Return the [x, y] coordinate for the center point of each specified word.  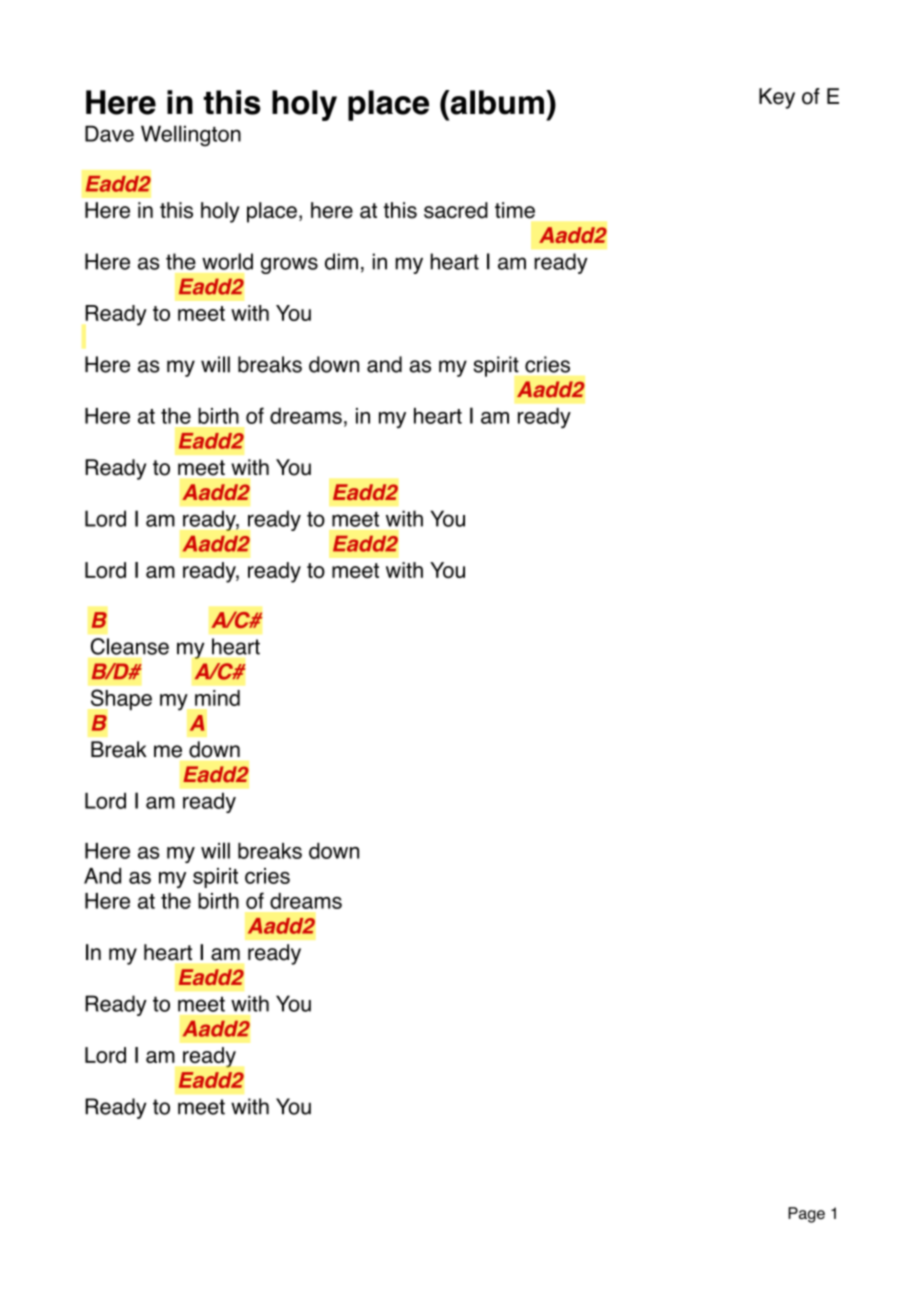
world [227, 261]
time [515, 210]
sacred [456, 210]
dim [341, 261]
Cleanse [130, 646]
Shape [121, 699]
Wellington [191, 136]
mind [217, 698]
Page [806, 1215]
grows [289, 265]
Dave [109, 134]
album [496, 102]
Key [777, 98]
